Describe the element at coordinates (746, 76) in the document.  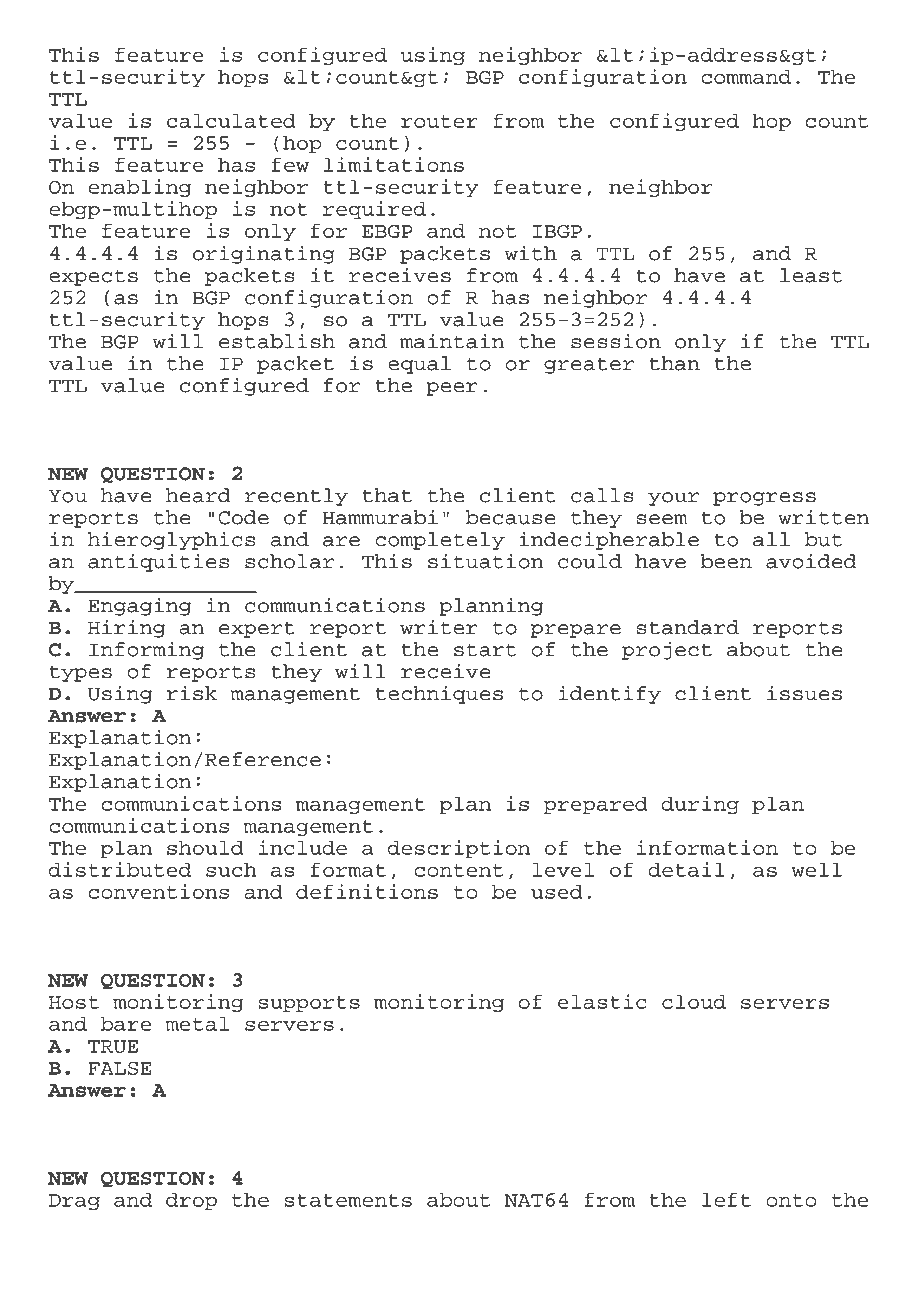
I see `command` at that location.
